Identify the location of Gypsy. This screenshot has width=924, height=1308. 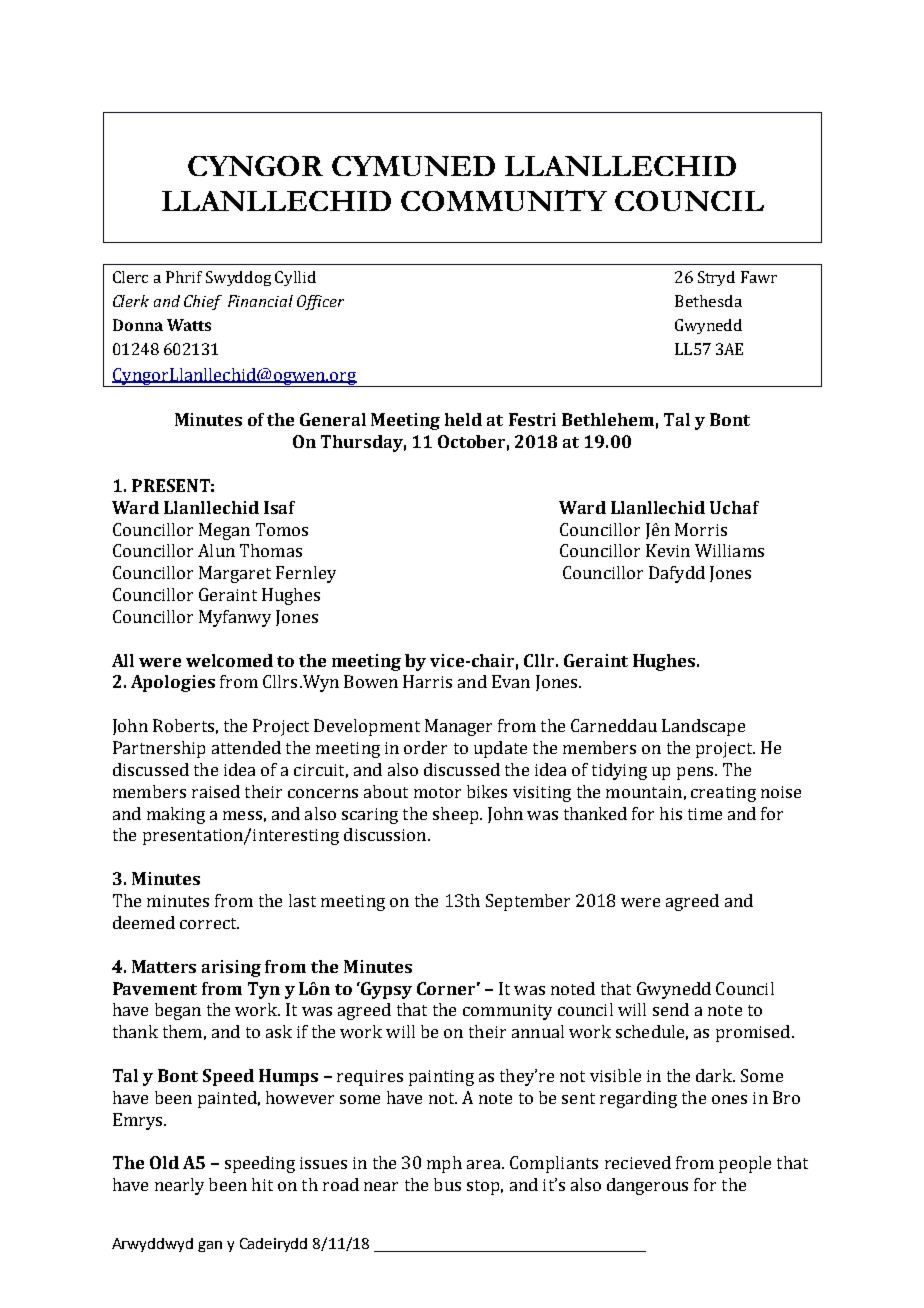
(385, 990).
